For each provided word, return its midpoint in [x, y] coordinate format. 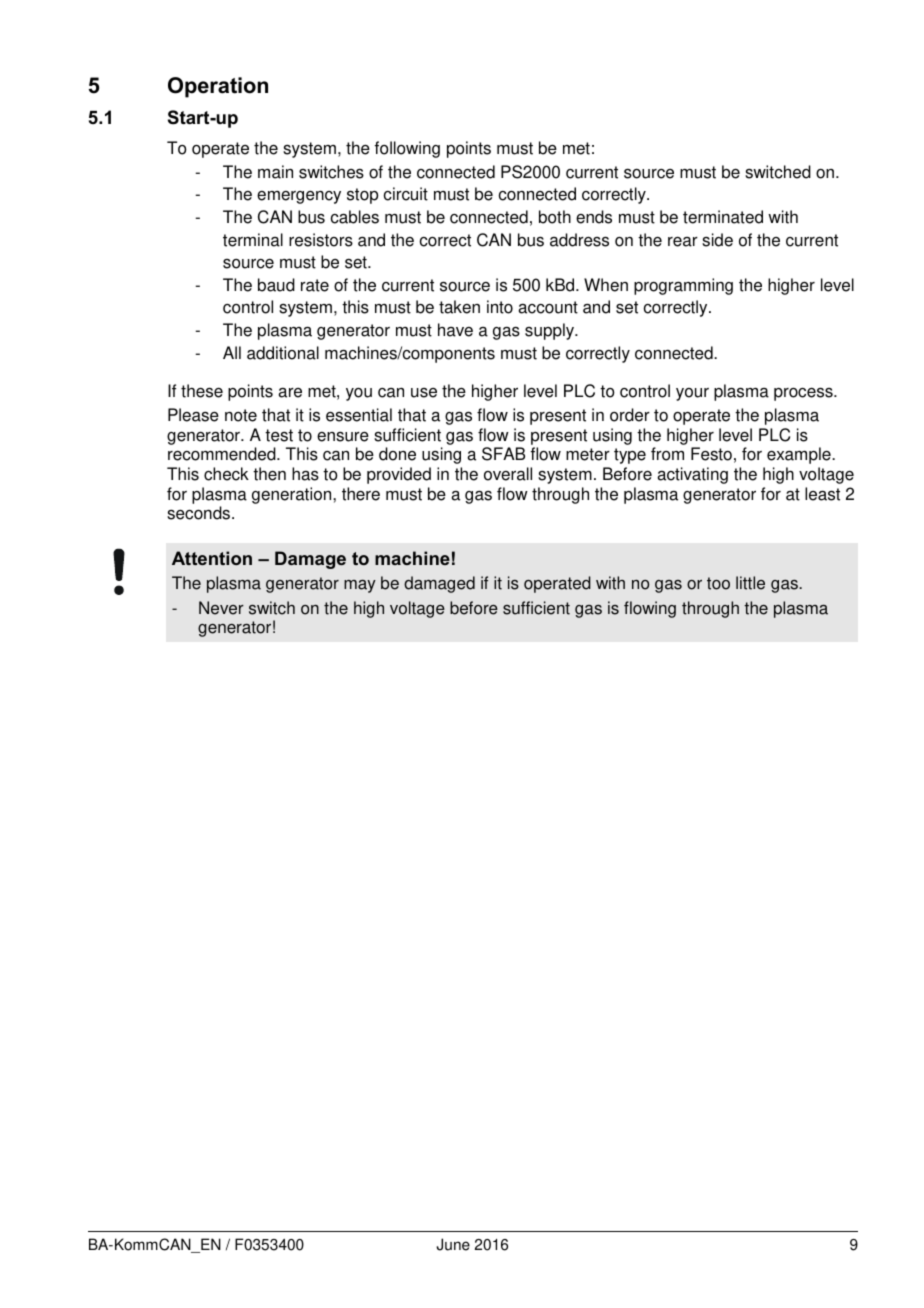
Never [221, 608]
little [750, 583]
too [718, 583]
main [275, 172]
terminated [723, 217]
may [360, 586]
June [453, 1244]
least [822, 494]
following [407, 149]
